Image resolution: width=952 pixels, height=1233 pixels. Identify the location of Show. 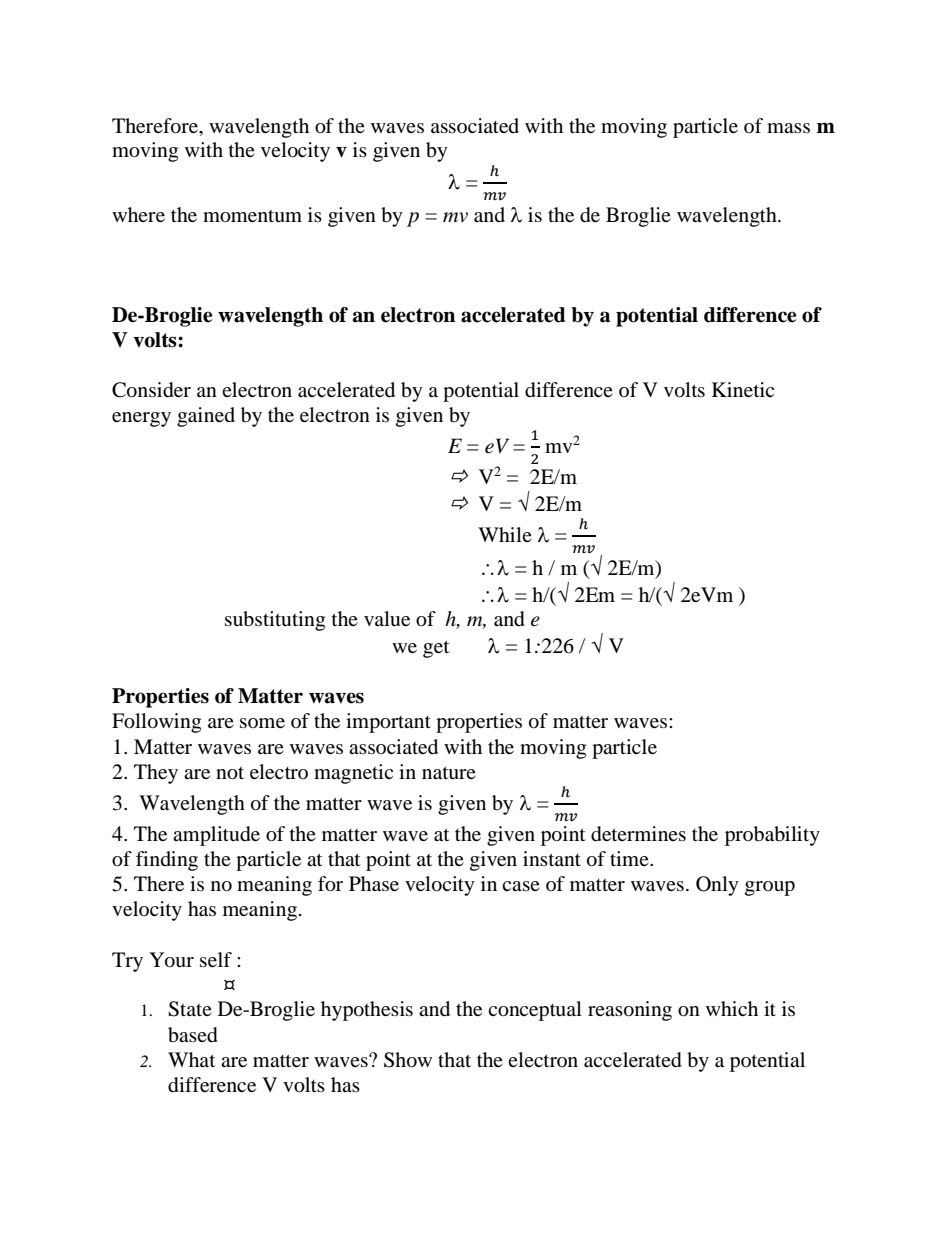
(408, 1060).
